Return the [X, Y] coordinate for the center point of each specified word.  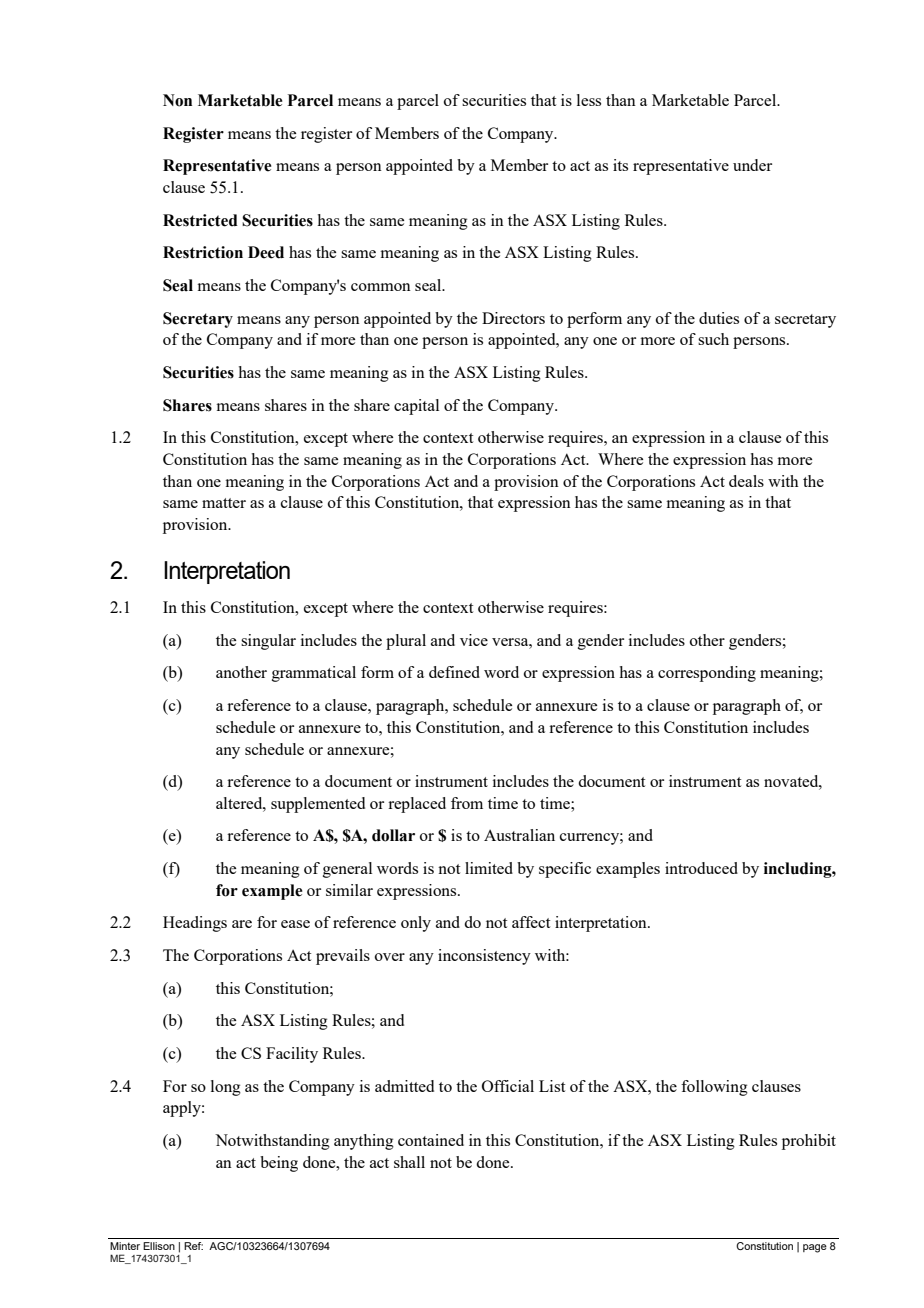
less [589, 100]
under [752, 165]
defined [454, 672]
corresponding [707, 674]
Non [177, 100]
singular [268, 642]
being [279, 1164]
